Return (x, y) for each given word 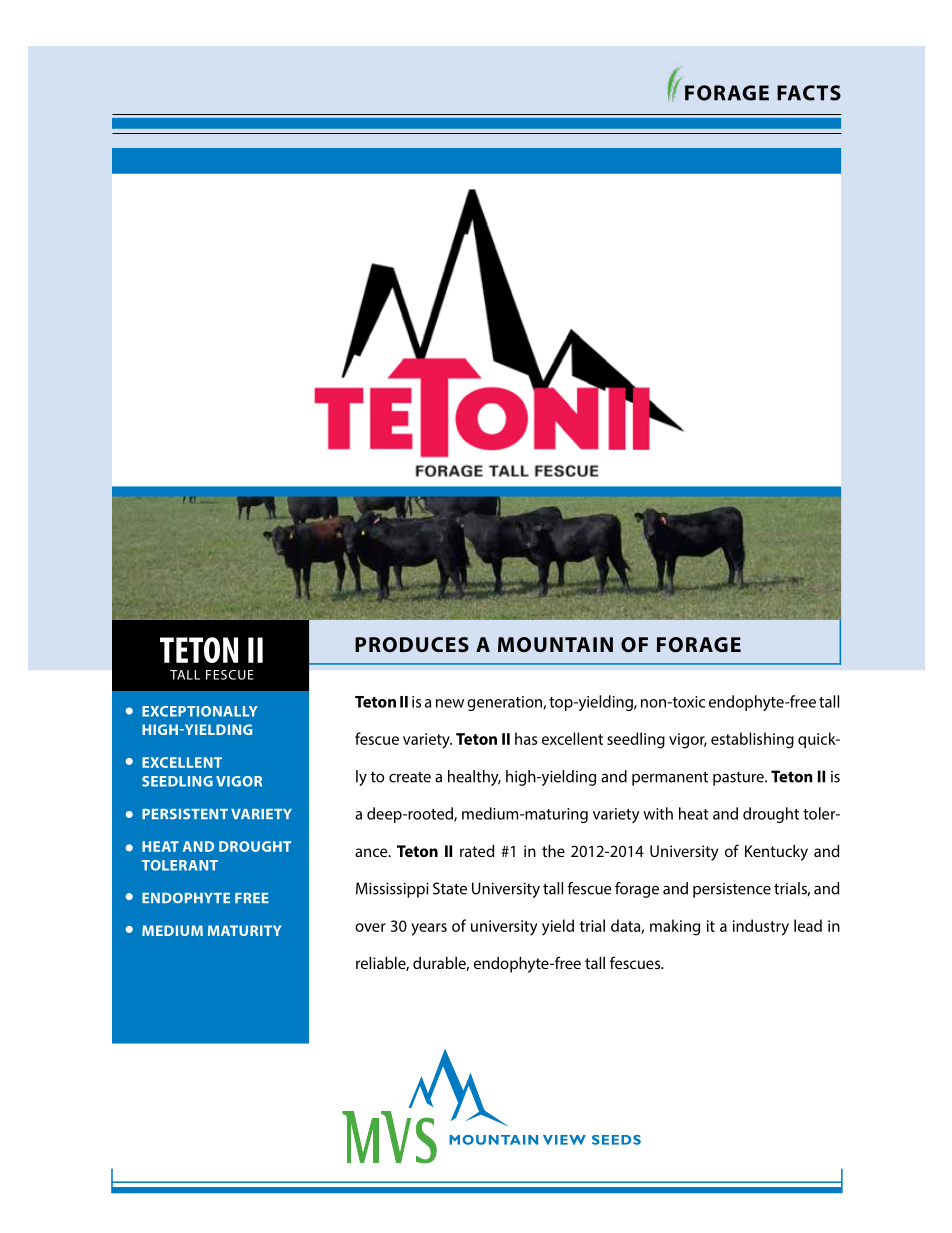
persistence (732, 890)
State (450, 888)
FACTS (809, 93)
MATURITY (244, 930)
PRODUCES (412, 644)
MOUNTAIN (555, 644)
